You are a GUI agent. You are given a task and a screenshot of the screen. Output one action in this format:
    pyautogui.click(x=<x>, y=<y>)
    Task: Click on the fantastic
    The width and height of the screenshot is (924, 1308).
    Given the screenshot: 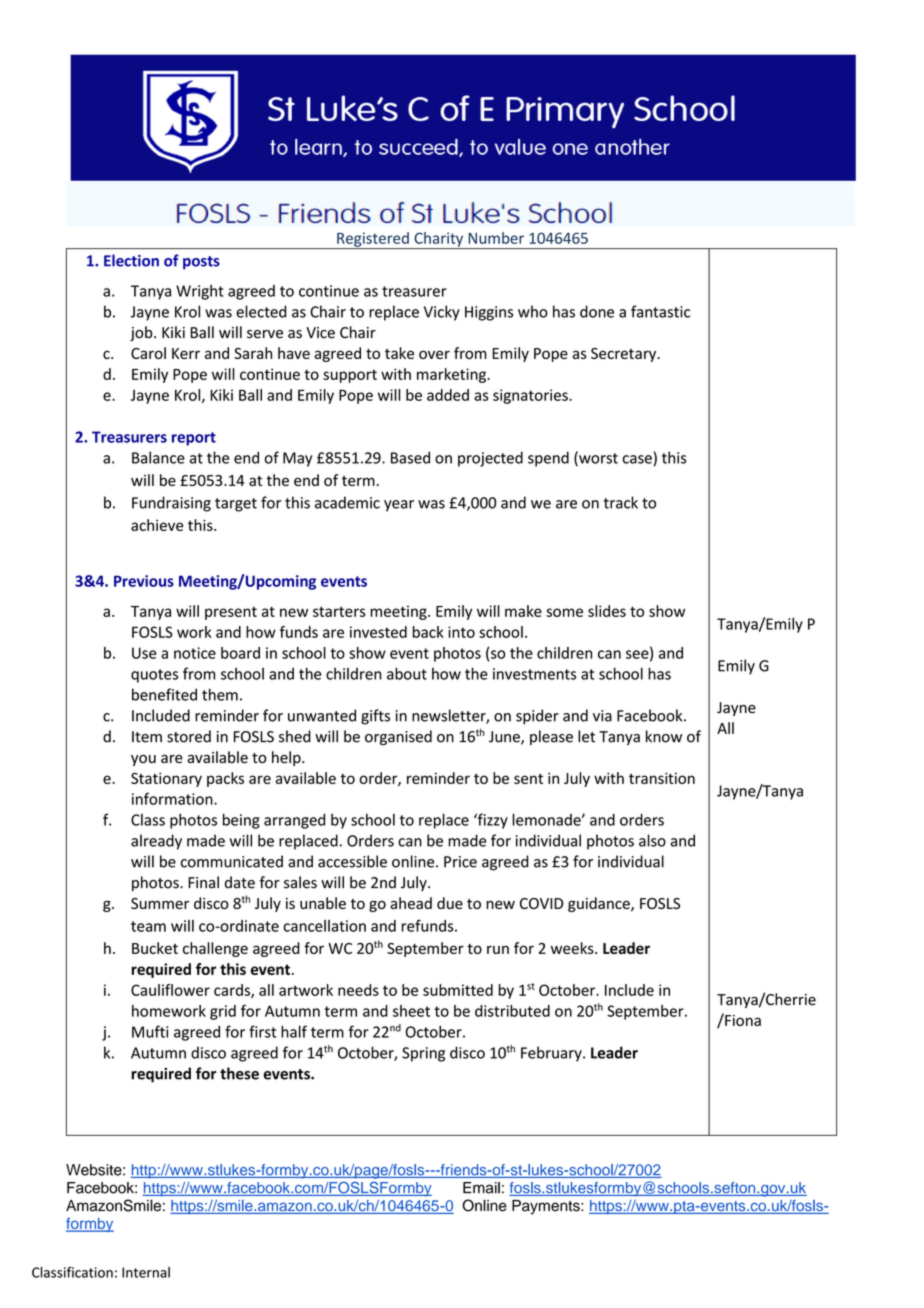 What is the action you would take?
    pyautogui.click(x=660, y=311)
